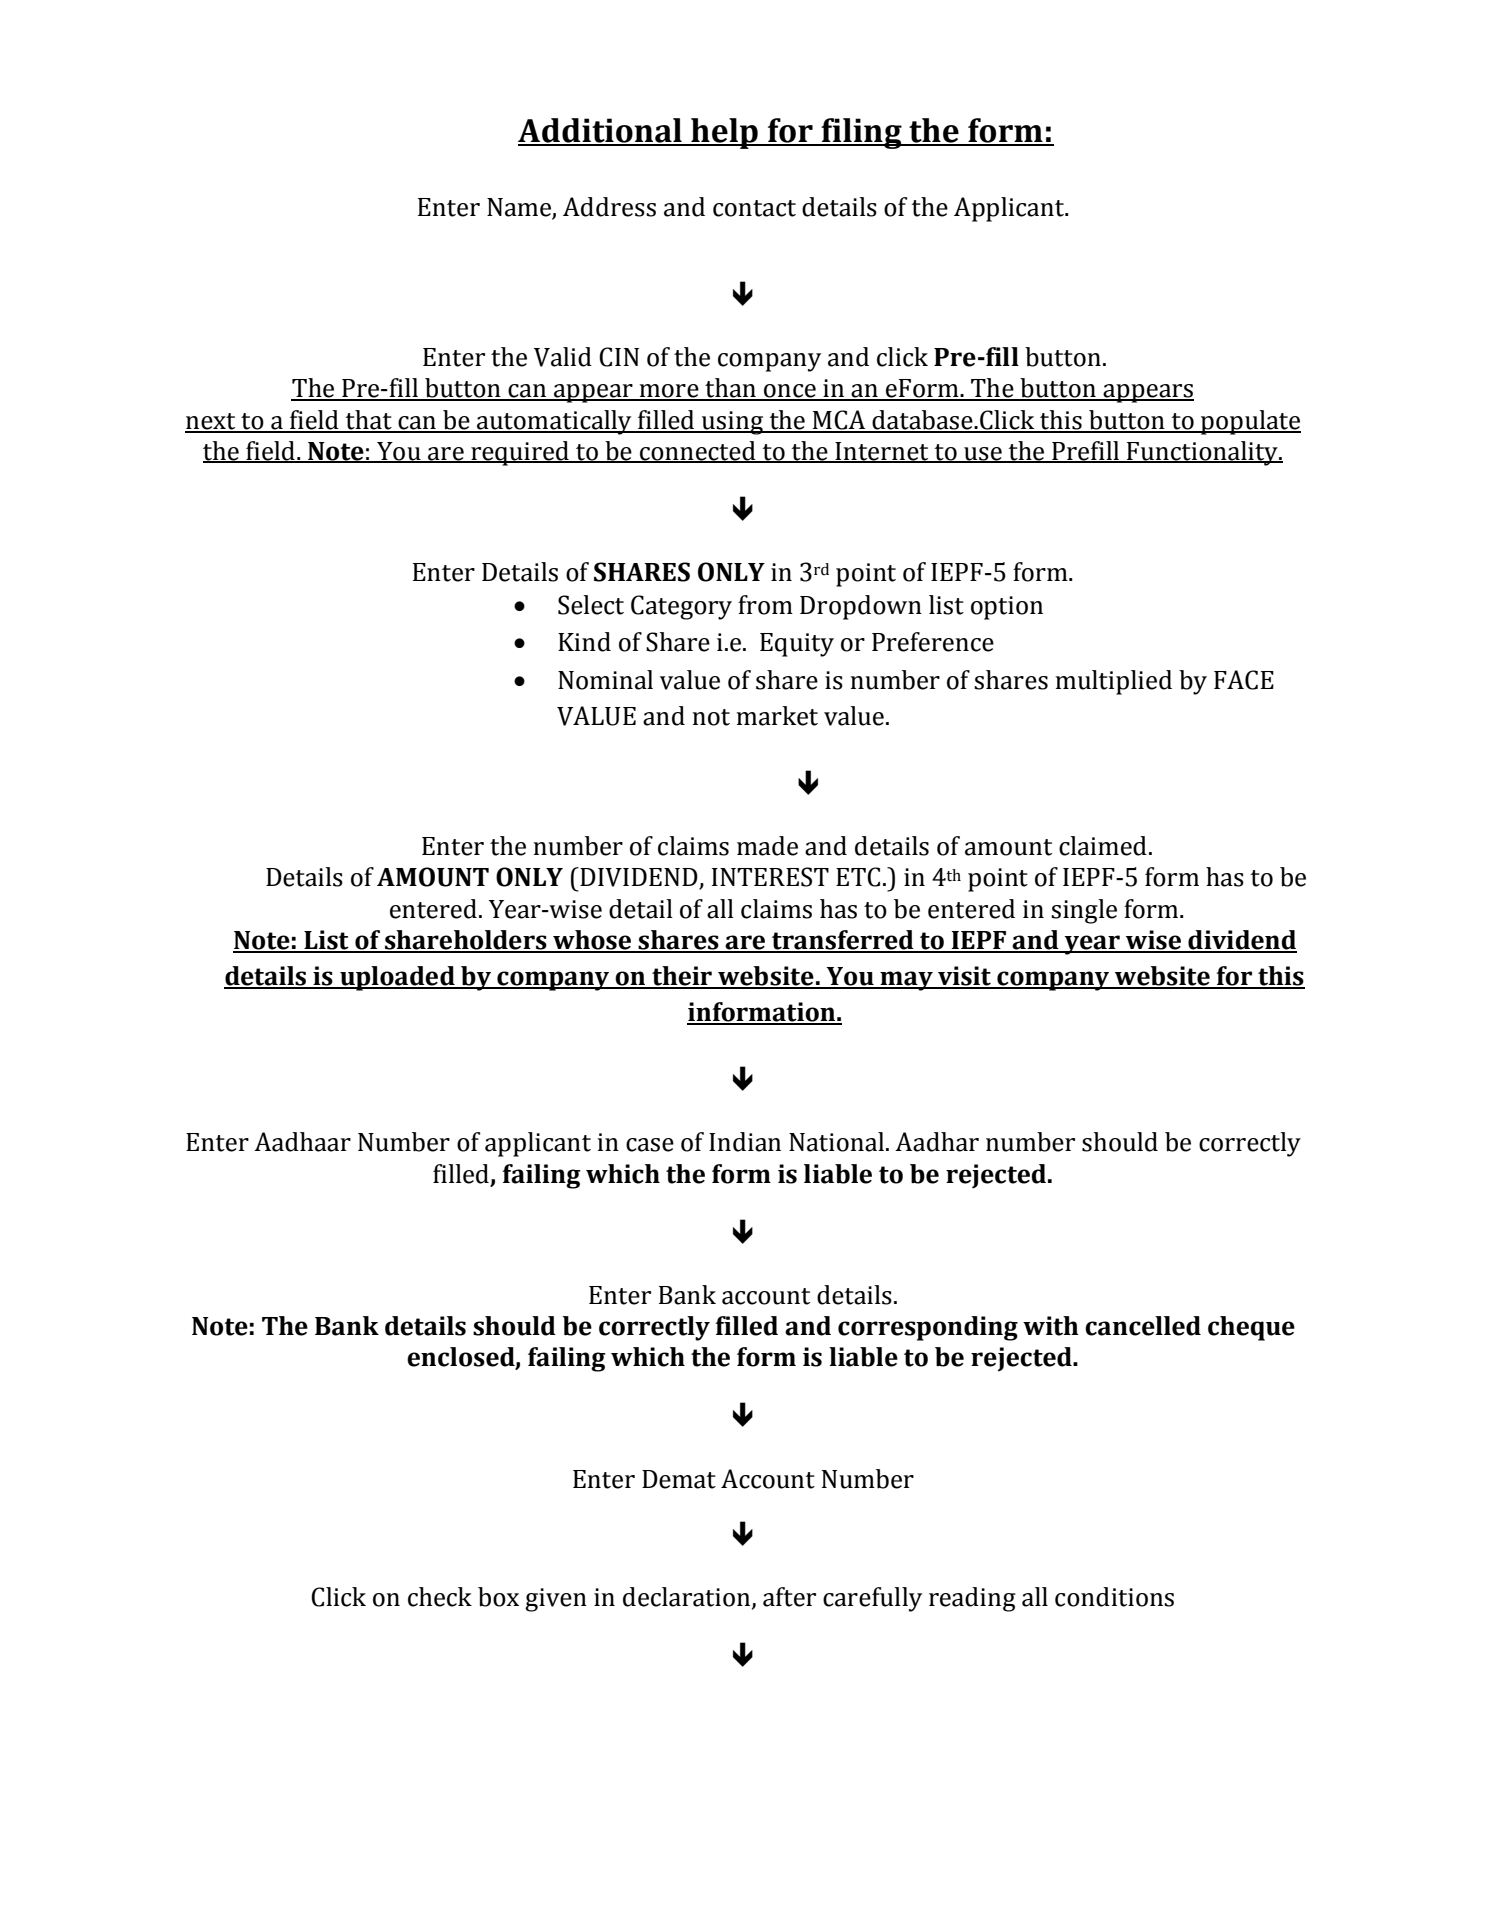 The height and width of the page is (1923, 1486). Describe the element at coordinates (861, 133) in the page. I see `filing` at that location.
